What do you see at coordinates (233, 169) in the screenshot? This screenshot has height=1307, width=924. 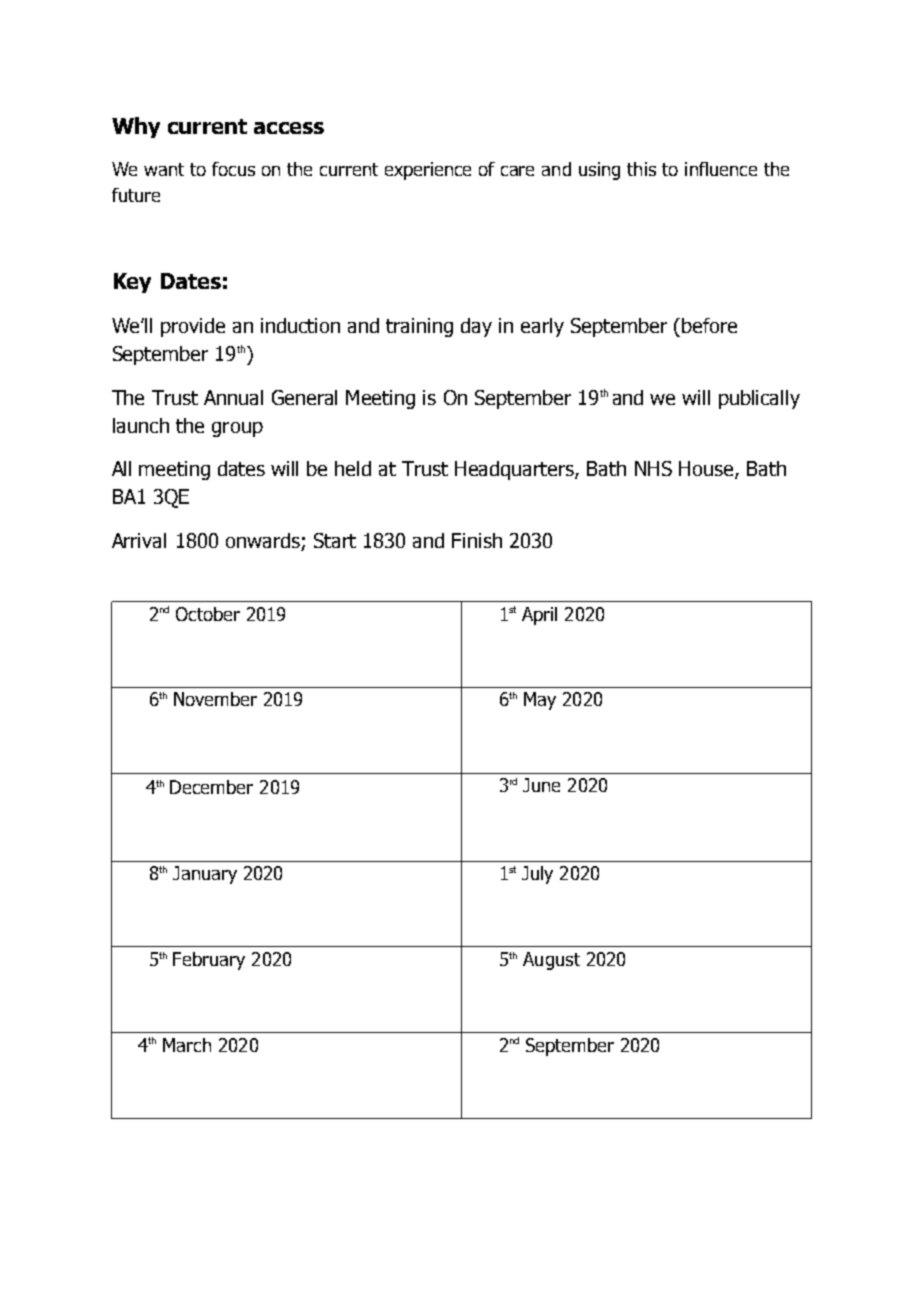 I see `focus` at bounding box center [233, 169].
